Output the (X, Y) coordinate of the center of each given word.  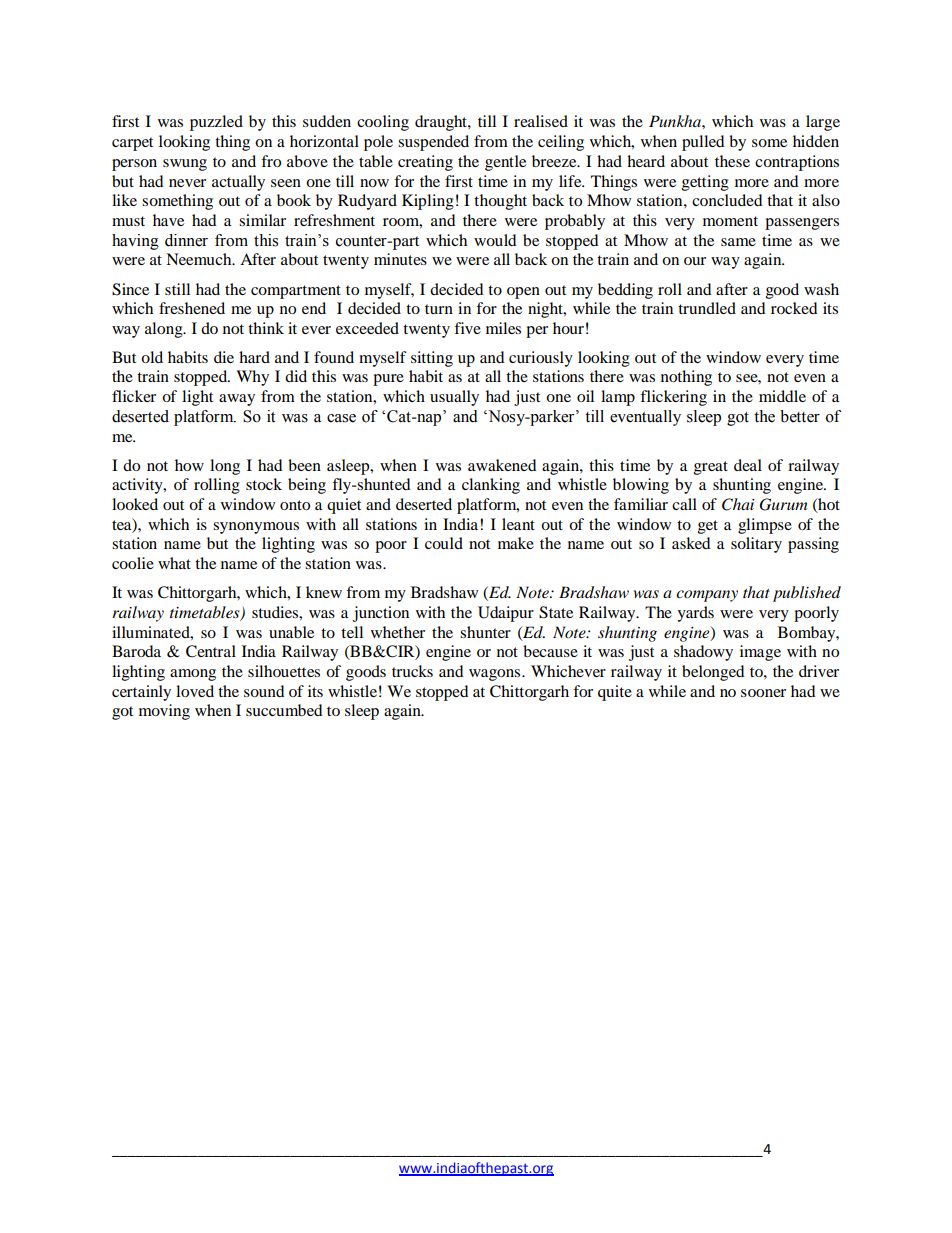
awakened (502, 465)
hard (254, 357)
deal (748, 465)
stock (264, 484)
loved (195, 691)
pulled (703, 143)
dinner (186, 240)
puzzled (216, 123)
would (495, 240)
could (444, 543)
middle (782, 396)
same (738, 242)
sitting (432, 359)
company (707, 596)
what (174, 563)
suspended (433, 143)
